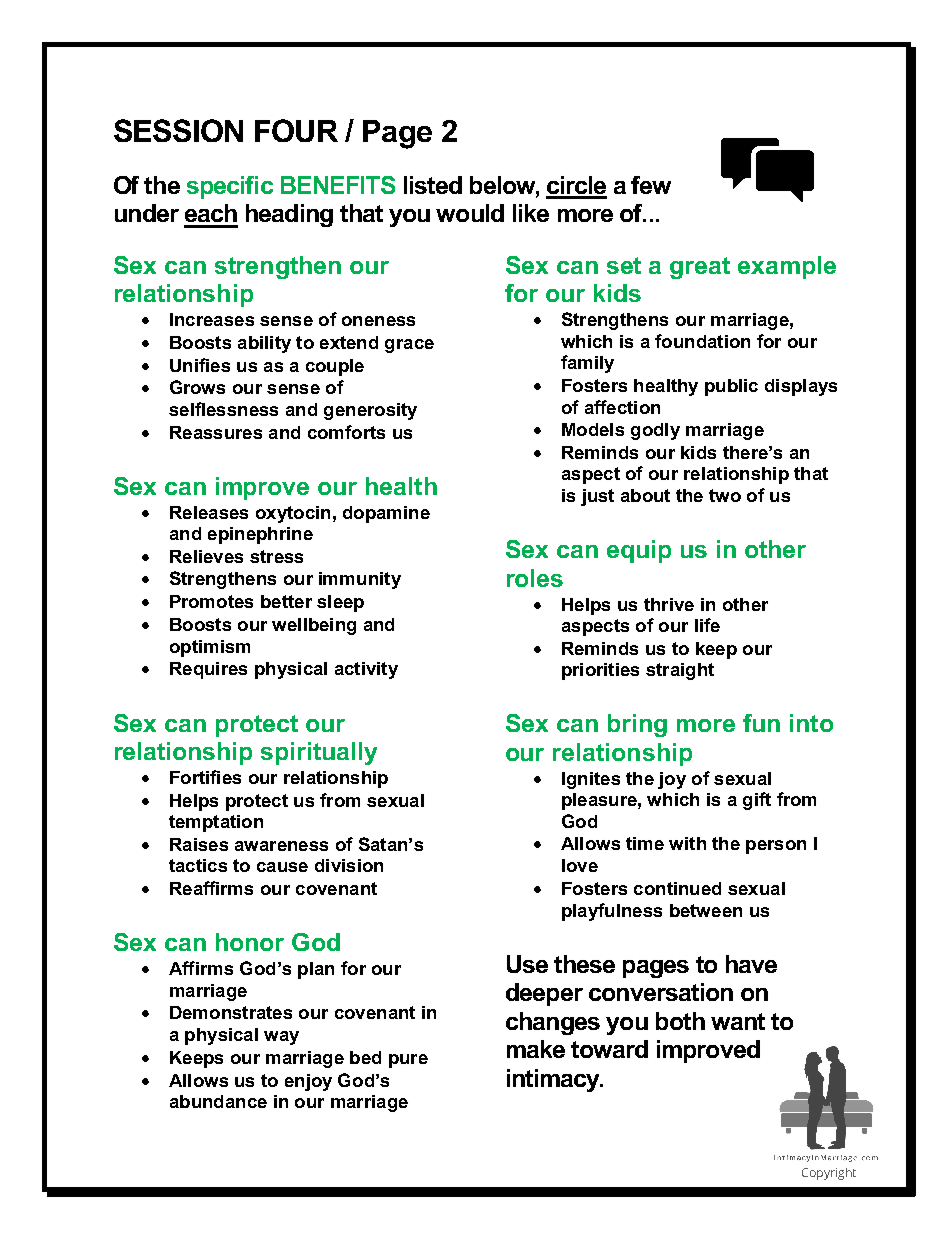  I want to click on intimacy, so click(554, 1080).
